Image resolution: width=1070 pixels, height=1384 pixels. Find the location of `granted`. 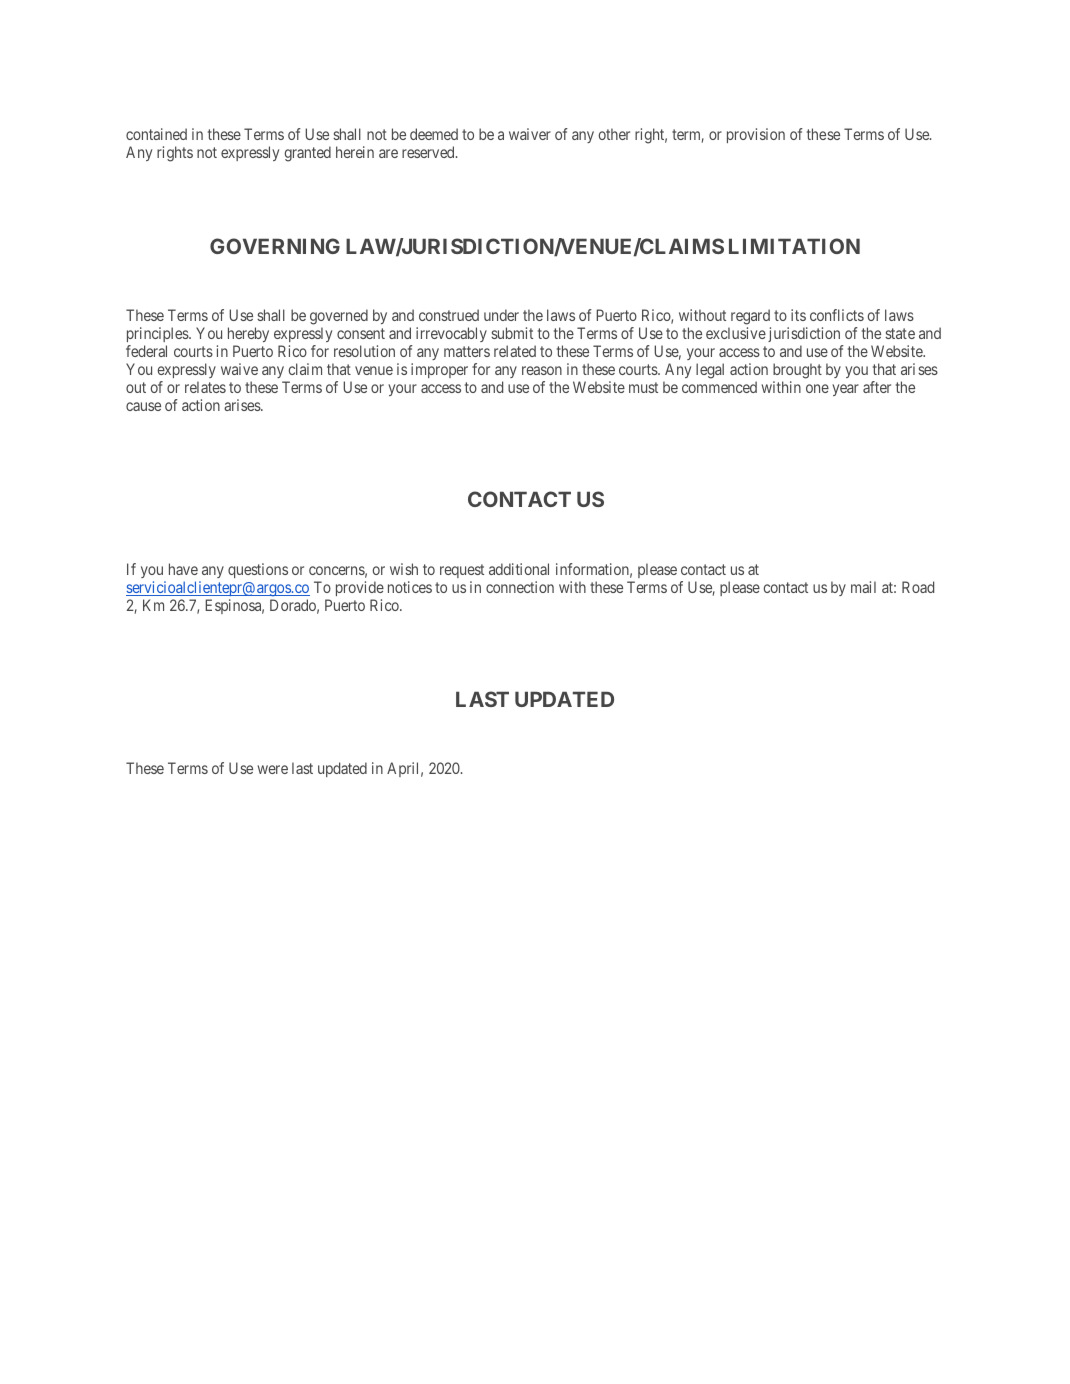

granted is located at coordinates (307, 154).
